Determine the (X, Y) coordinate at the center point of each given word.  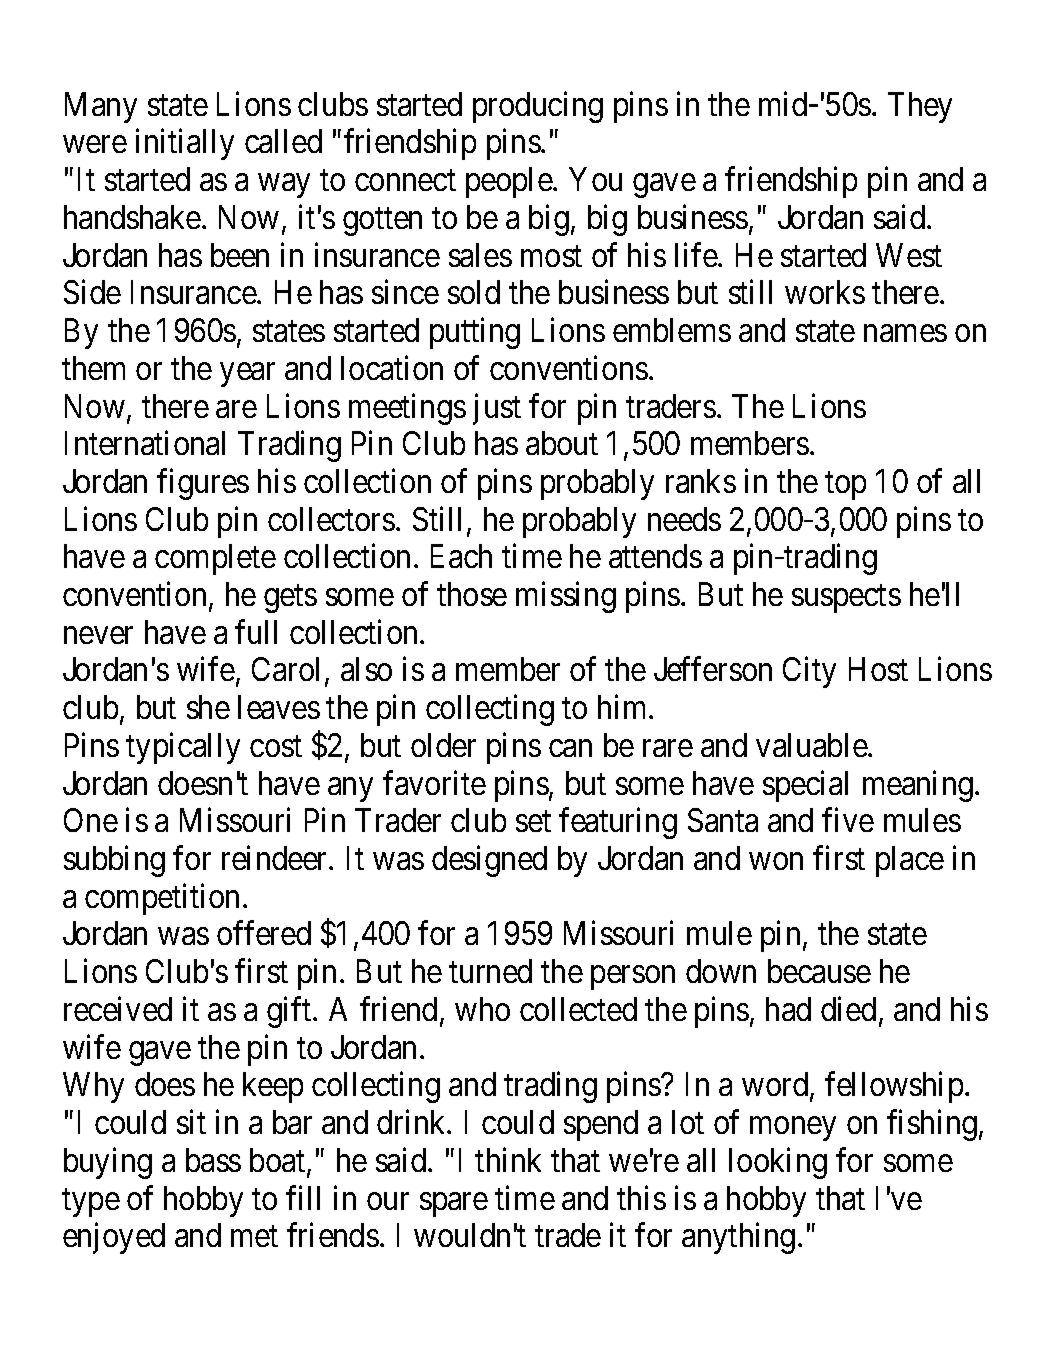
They (920, 107)
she (208, 707)
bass (213, 1160)
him (624, 707)
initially (185, 144)
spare (454, 1204)
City (809, 672)
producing (538, 107)
